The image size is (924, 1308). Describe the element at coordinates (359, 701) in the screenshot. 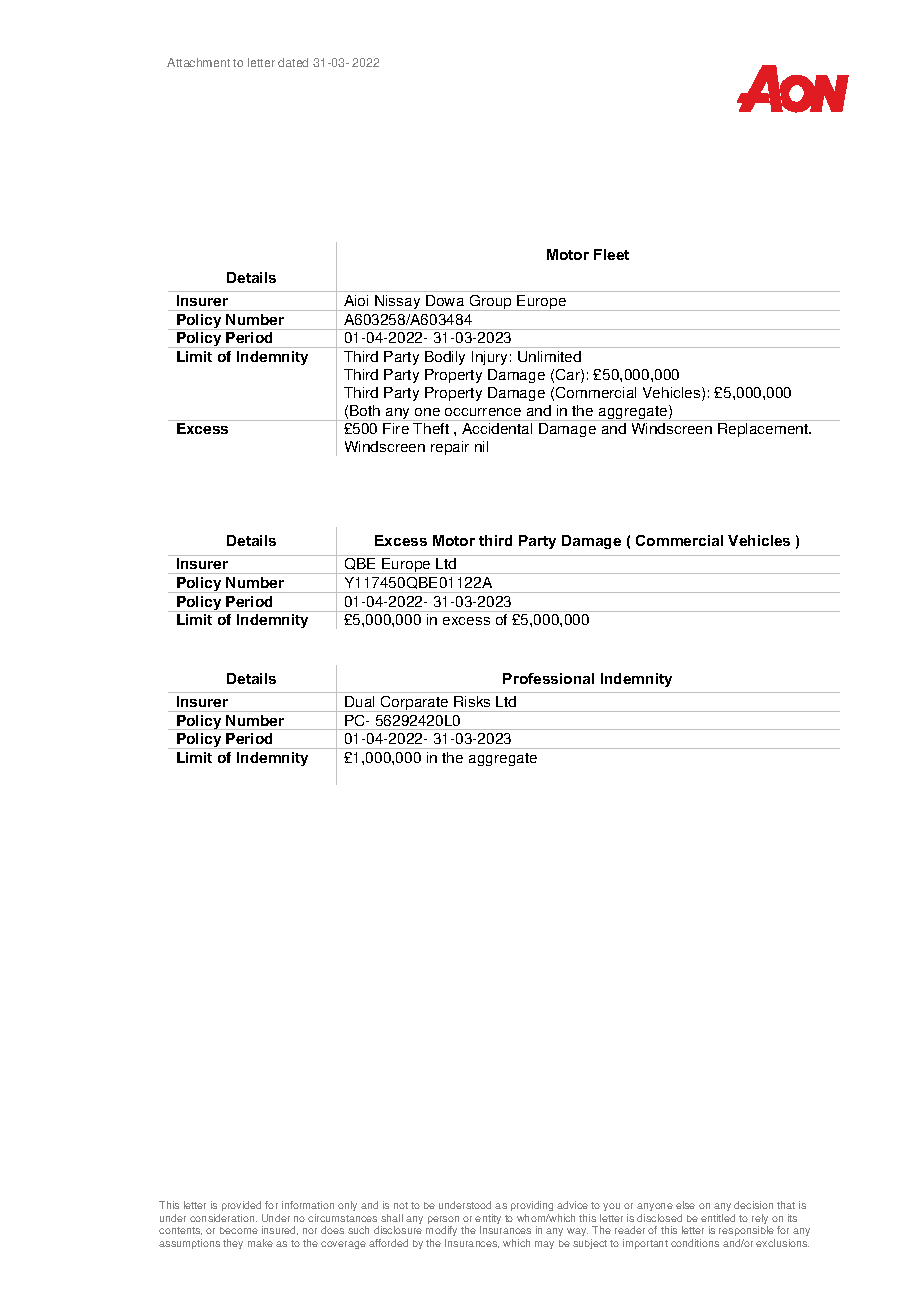

I see `Dual` at that location.
